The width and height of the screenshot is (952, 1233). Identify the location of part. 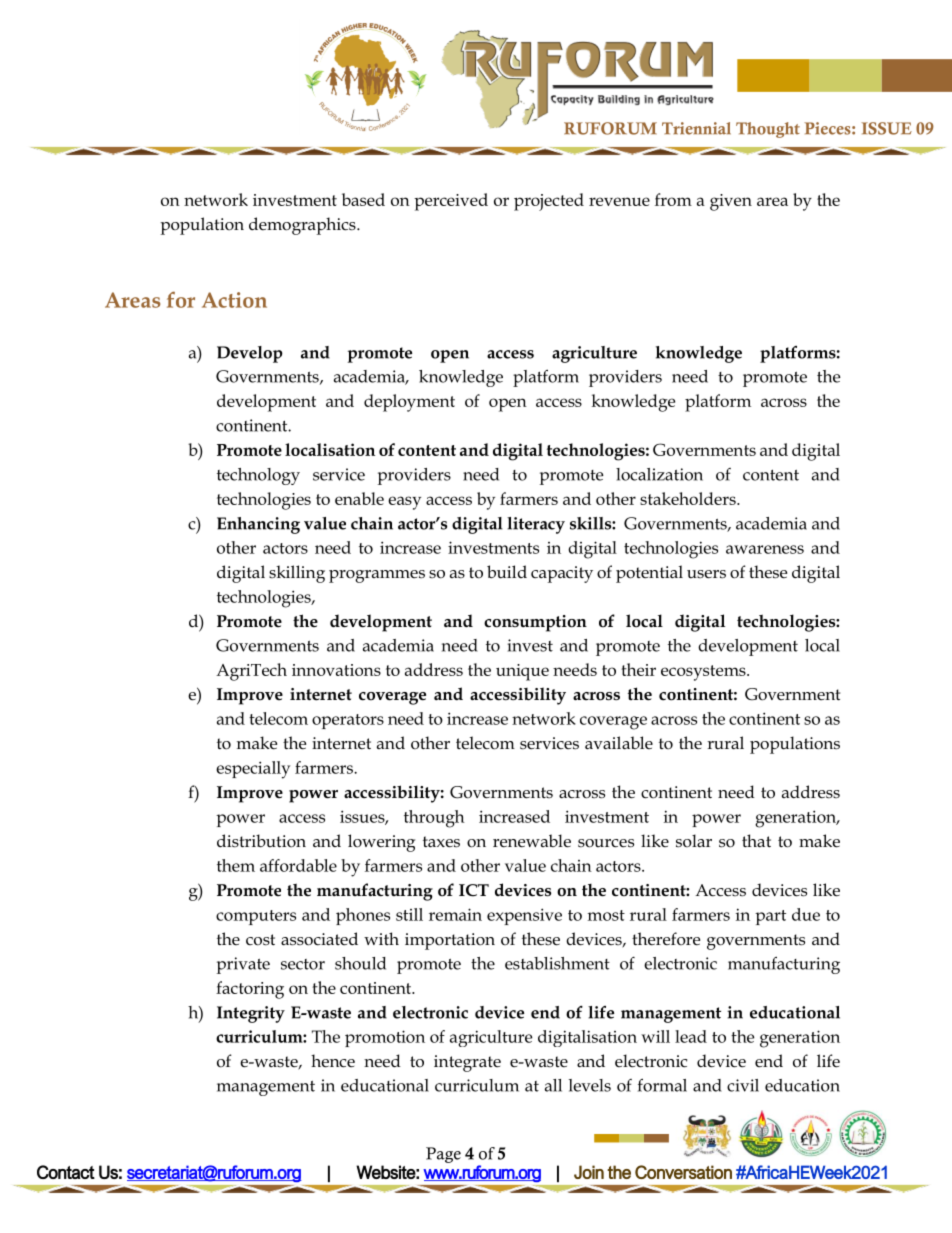
(770, 917).
